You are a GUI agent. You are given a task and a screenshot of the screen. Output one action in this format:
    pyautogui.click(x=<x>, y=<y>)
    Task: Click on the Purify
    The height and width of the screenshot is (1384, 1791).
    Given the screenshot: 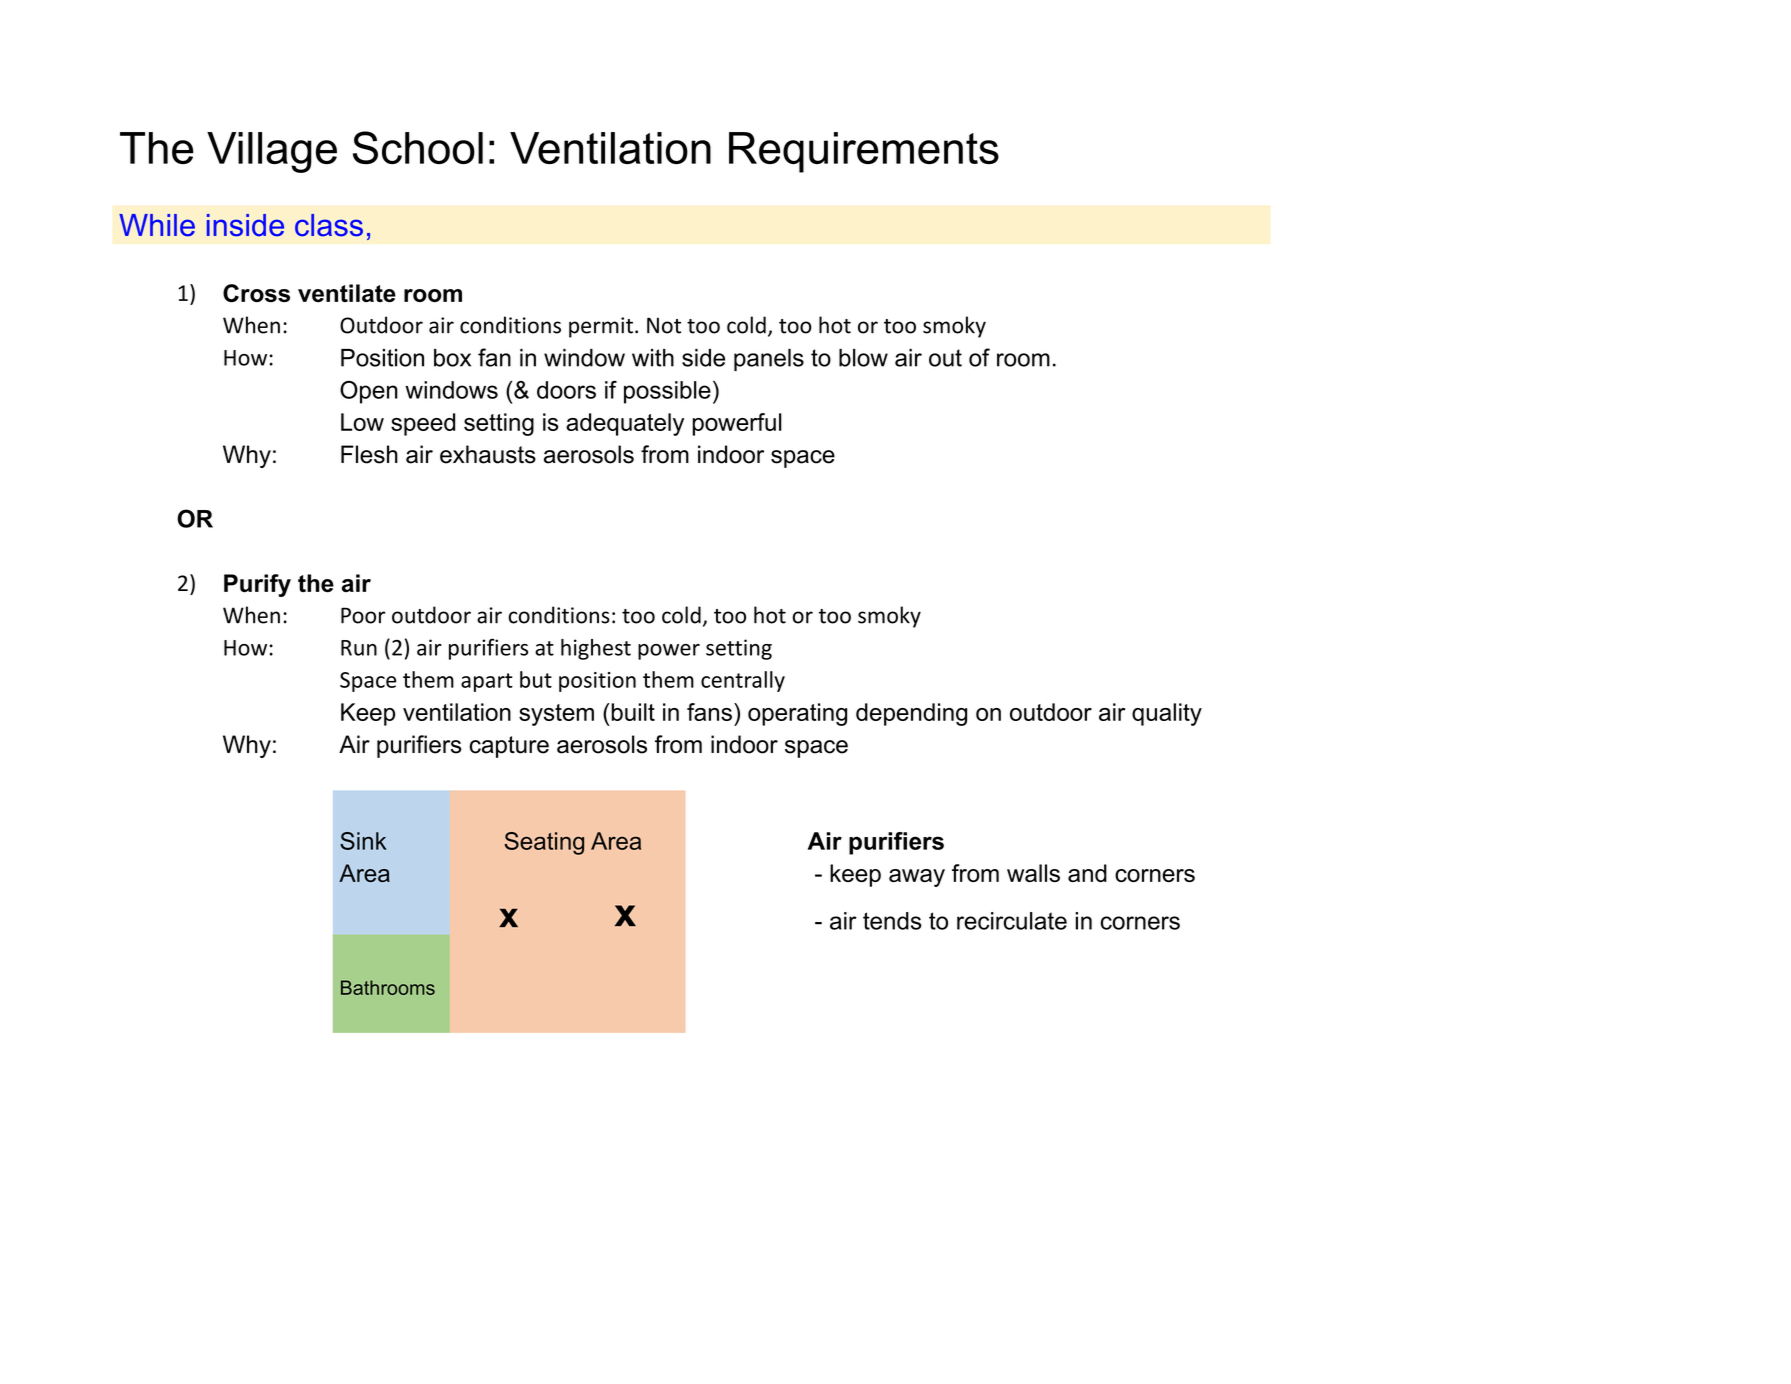 What is the action you would take?
    pyautogui.click(x=257, y=585)
